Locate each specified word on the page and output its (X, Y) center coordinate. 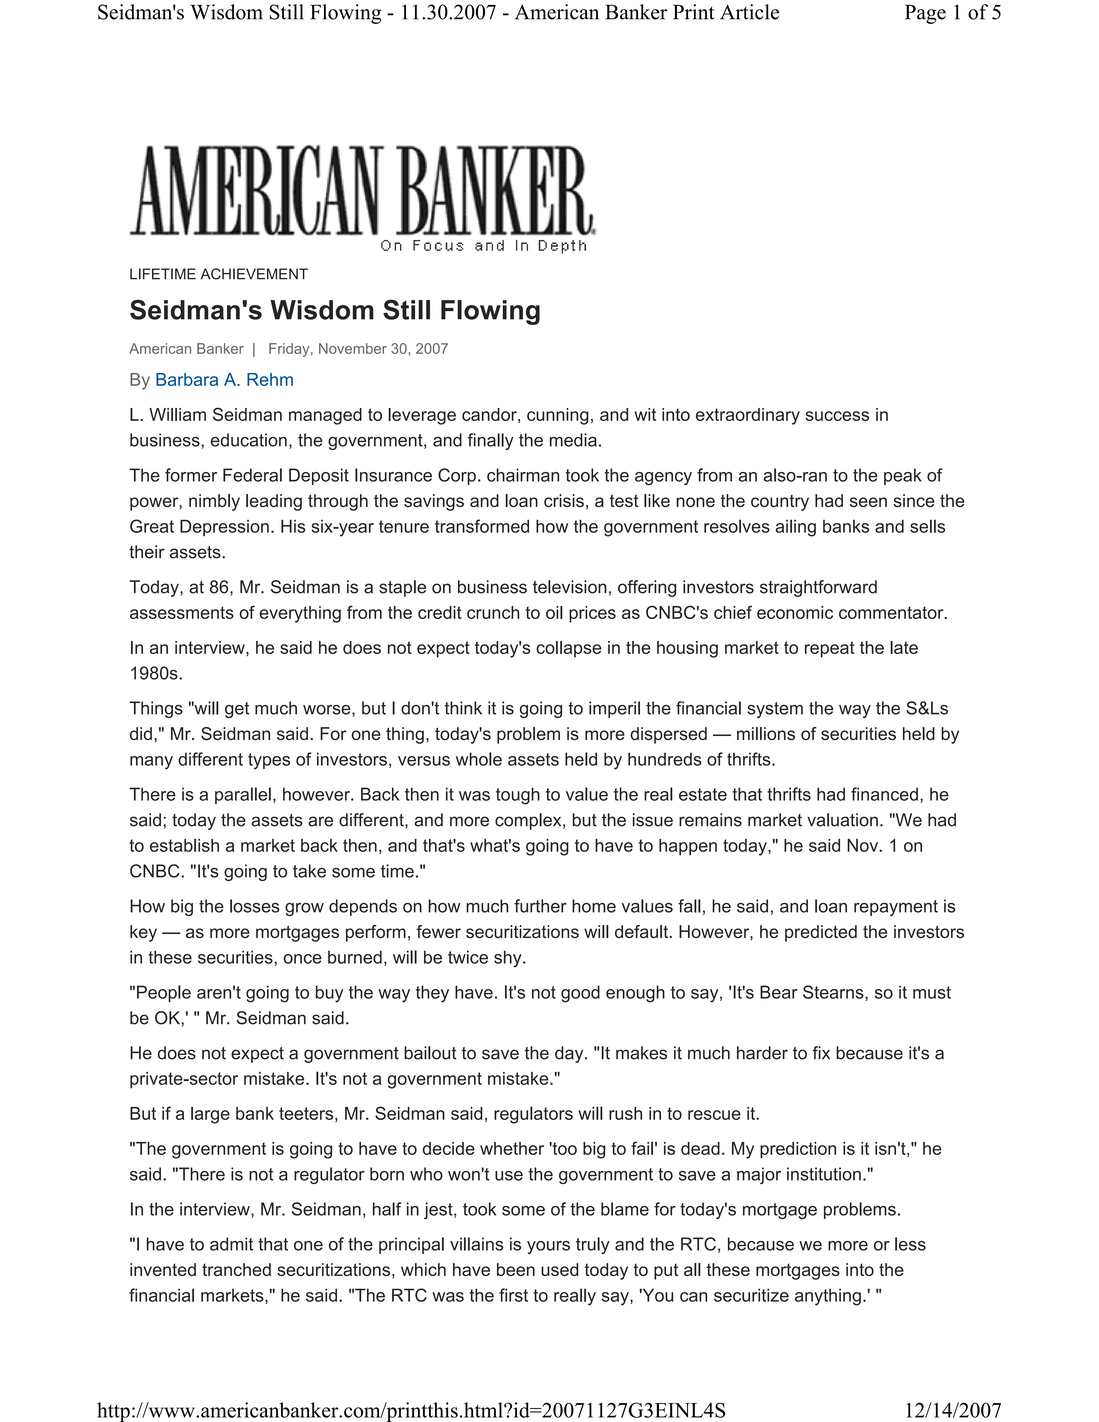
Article (749, 12)
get (237, 710)
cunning (558, 416)
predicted (821, 933)
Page (925, 14)
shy (509, 959)
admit (231, 1244)
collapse (569, 649)
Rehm (270, 379)
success (837, 416)
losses (255, 906)
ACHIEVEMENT (254, 274)
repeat (830, 649)
